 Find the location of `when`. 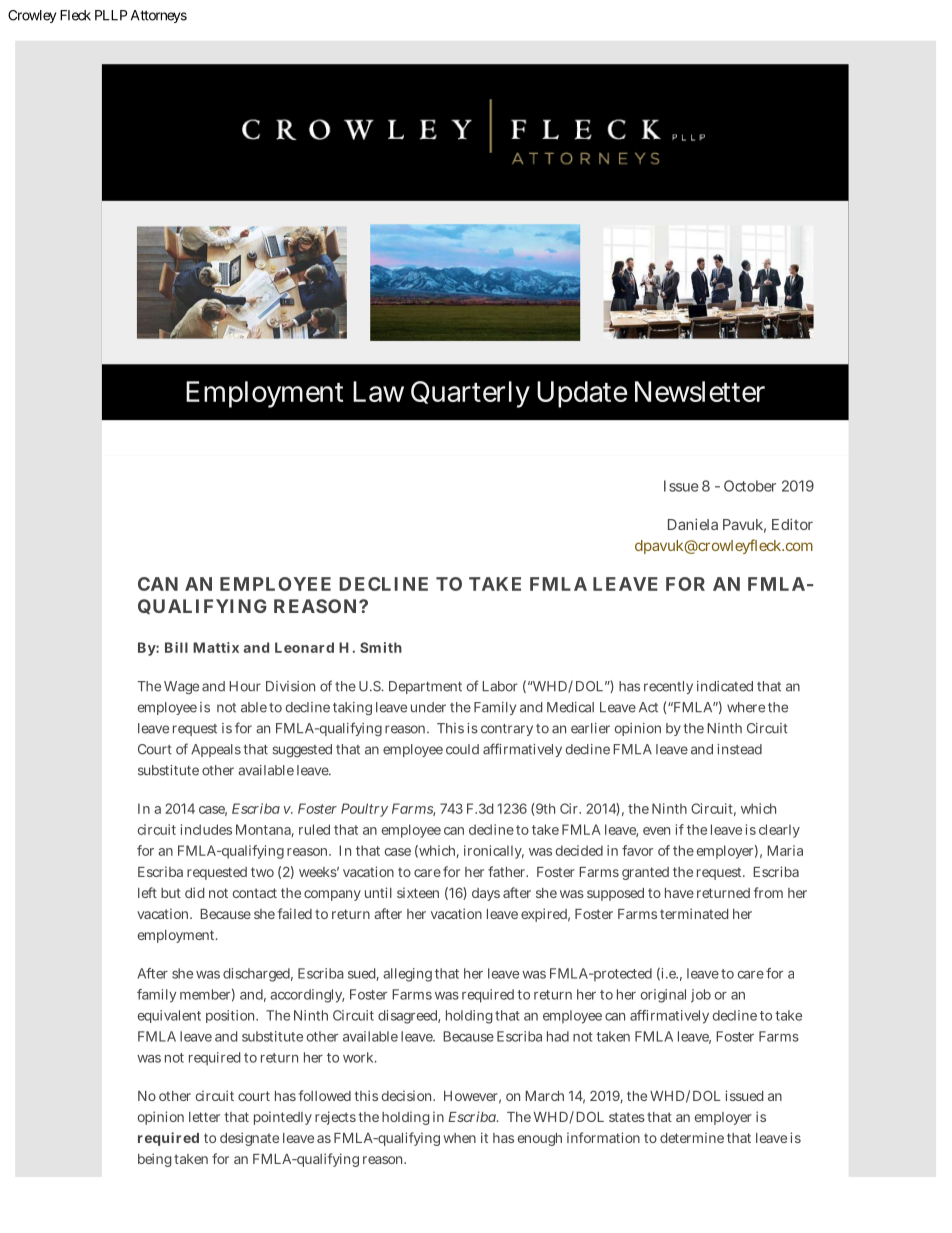

when is located at coordinates (459, 1138).
